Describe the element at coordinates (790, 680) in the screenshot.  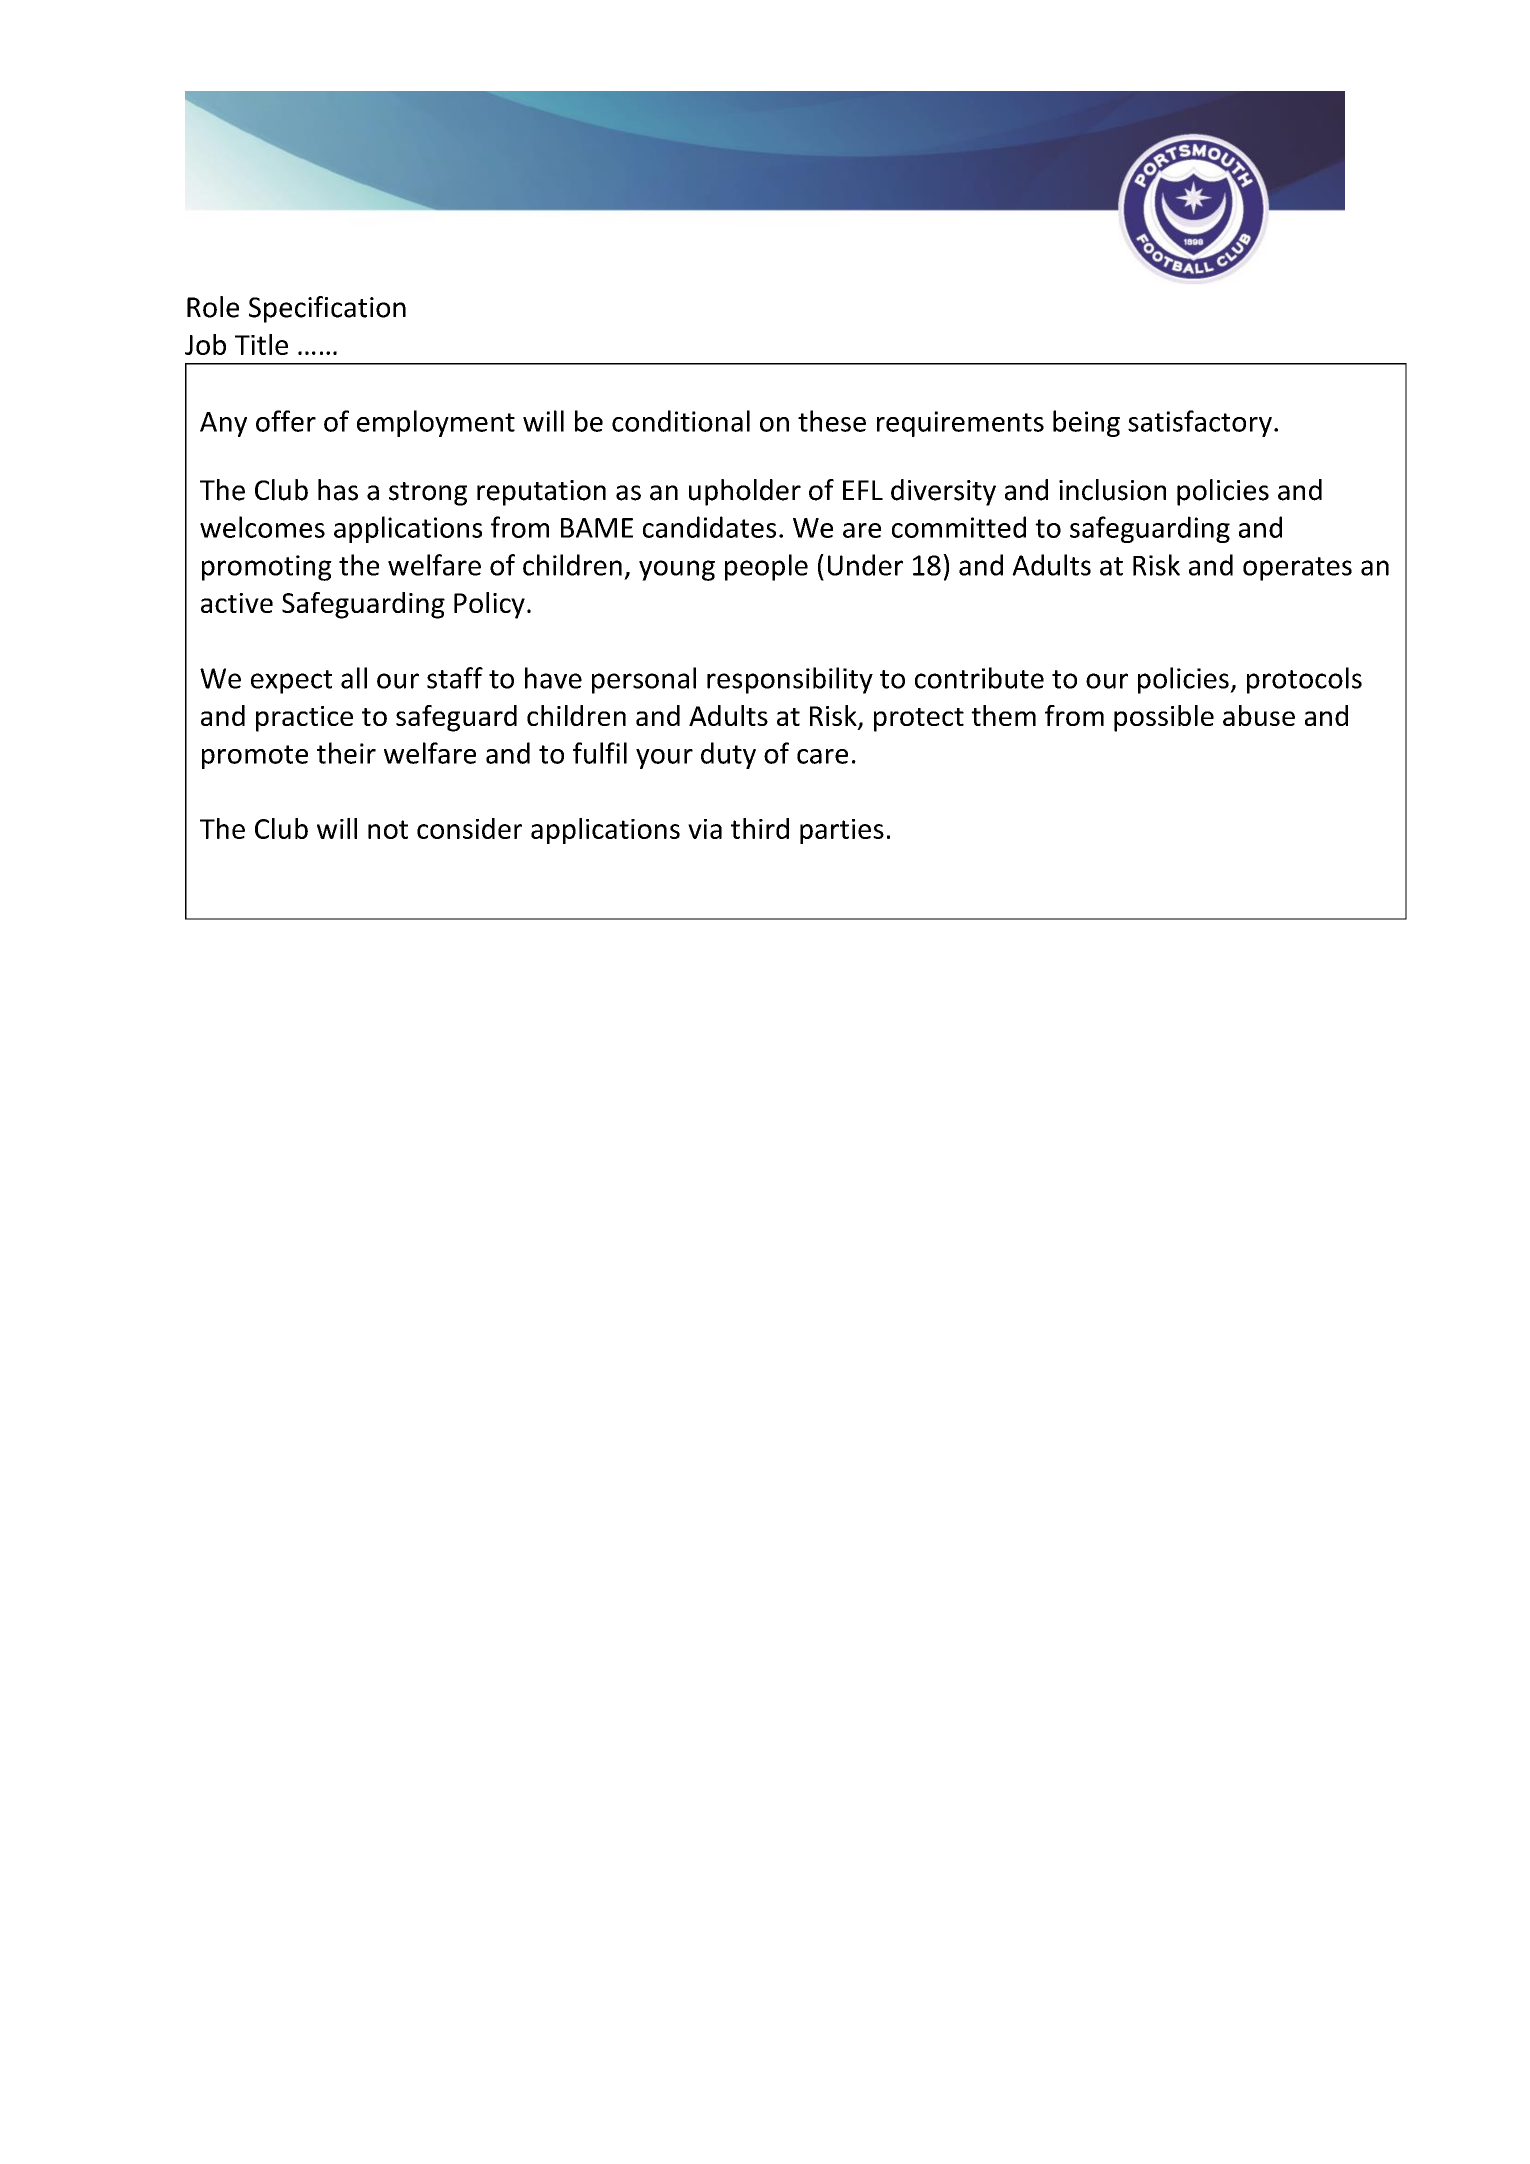
I see `responsibility` at that location.
